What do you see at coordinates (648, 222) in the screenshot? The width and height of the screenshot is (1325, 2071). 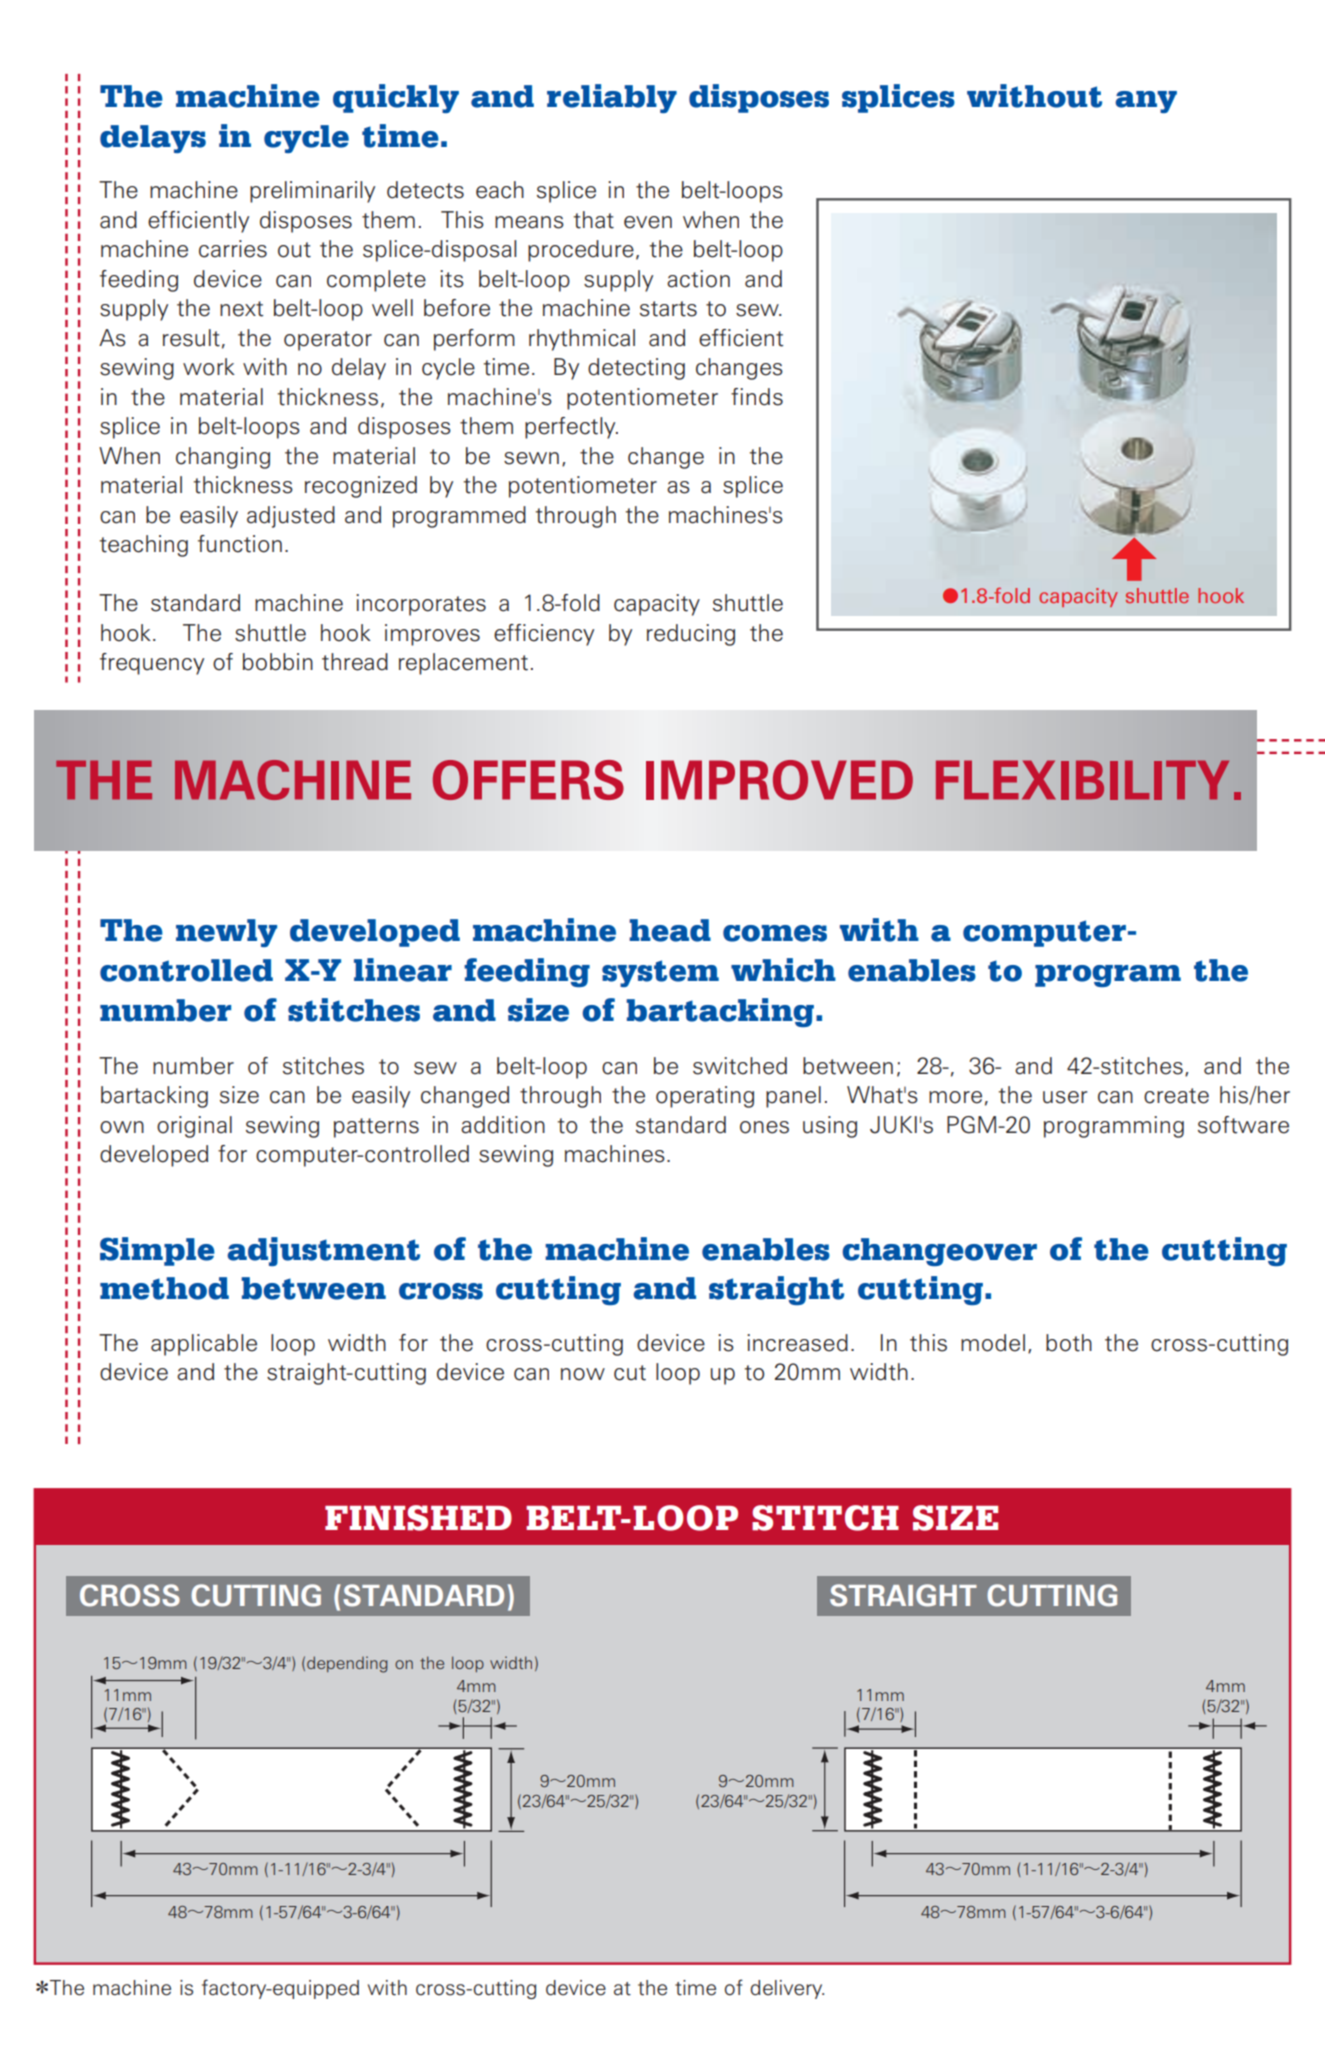 I see `even` at bounding box center [648, 222].
